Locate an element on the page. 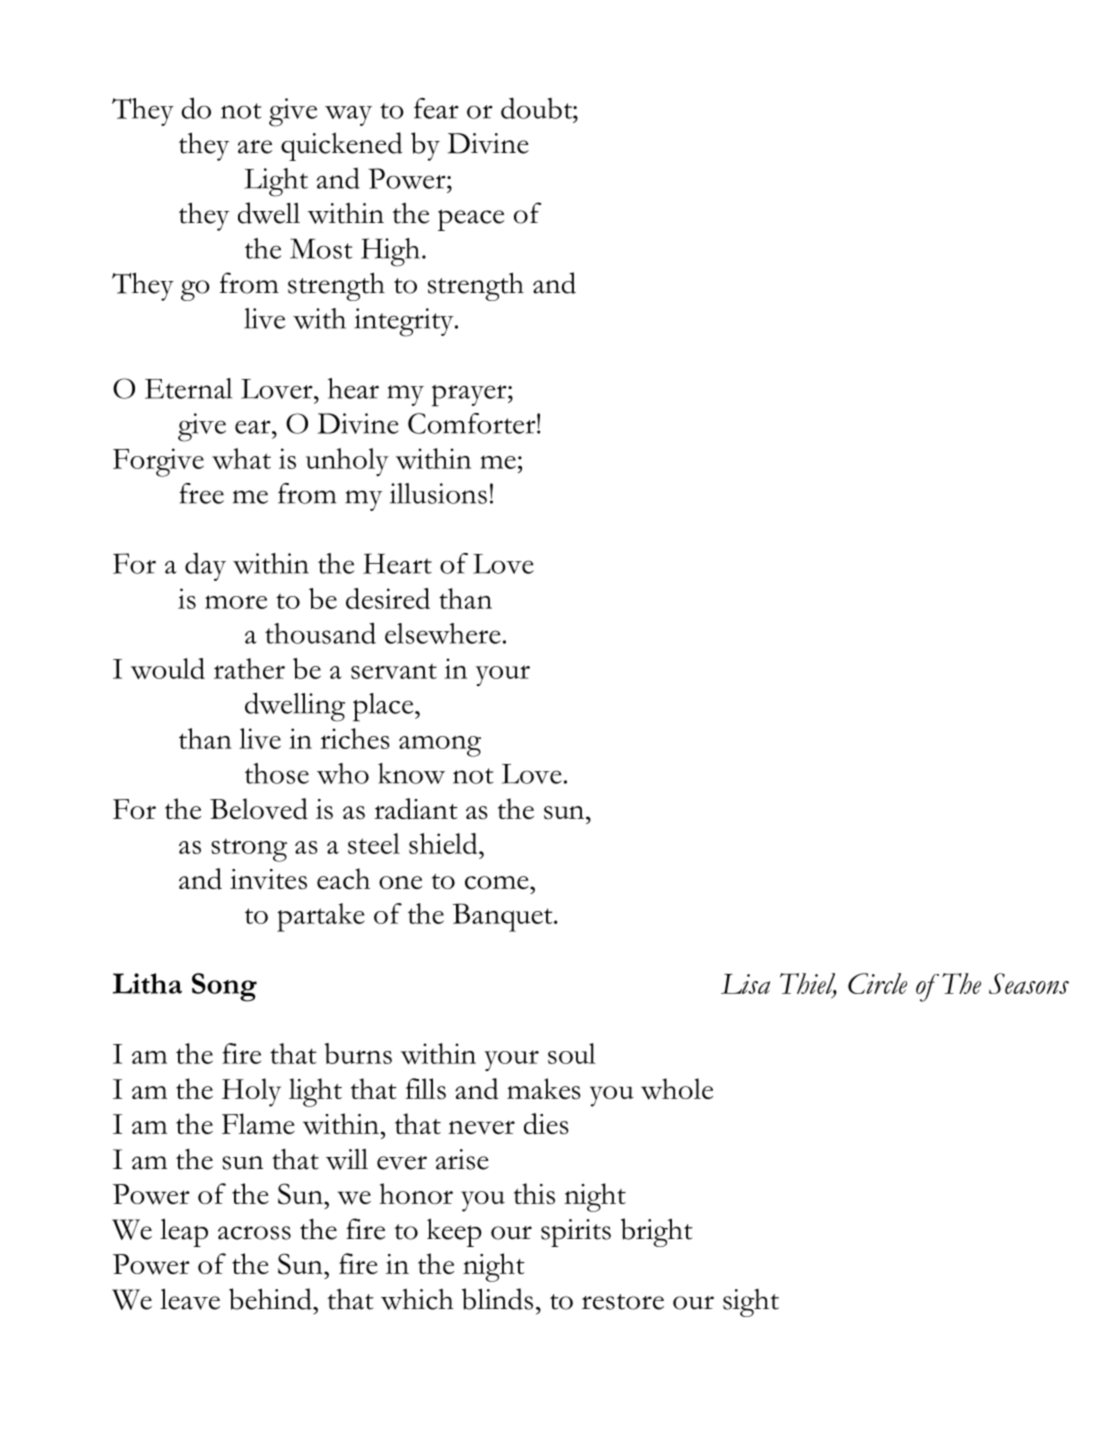 The height and width of the page is (1450, 1120). fear is located at coordinates (436, 108).
